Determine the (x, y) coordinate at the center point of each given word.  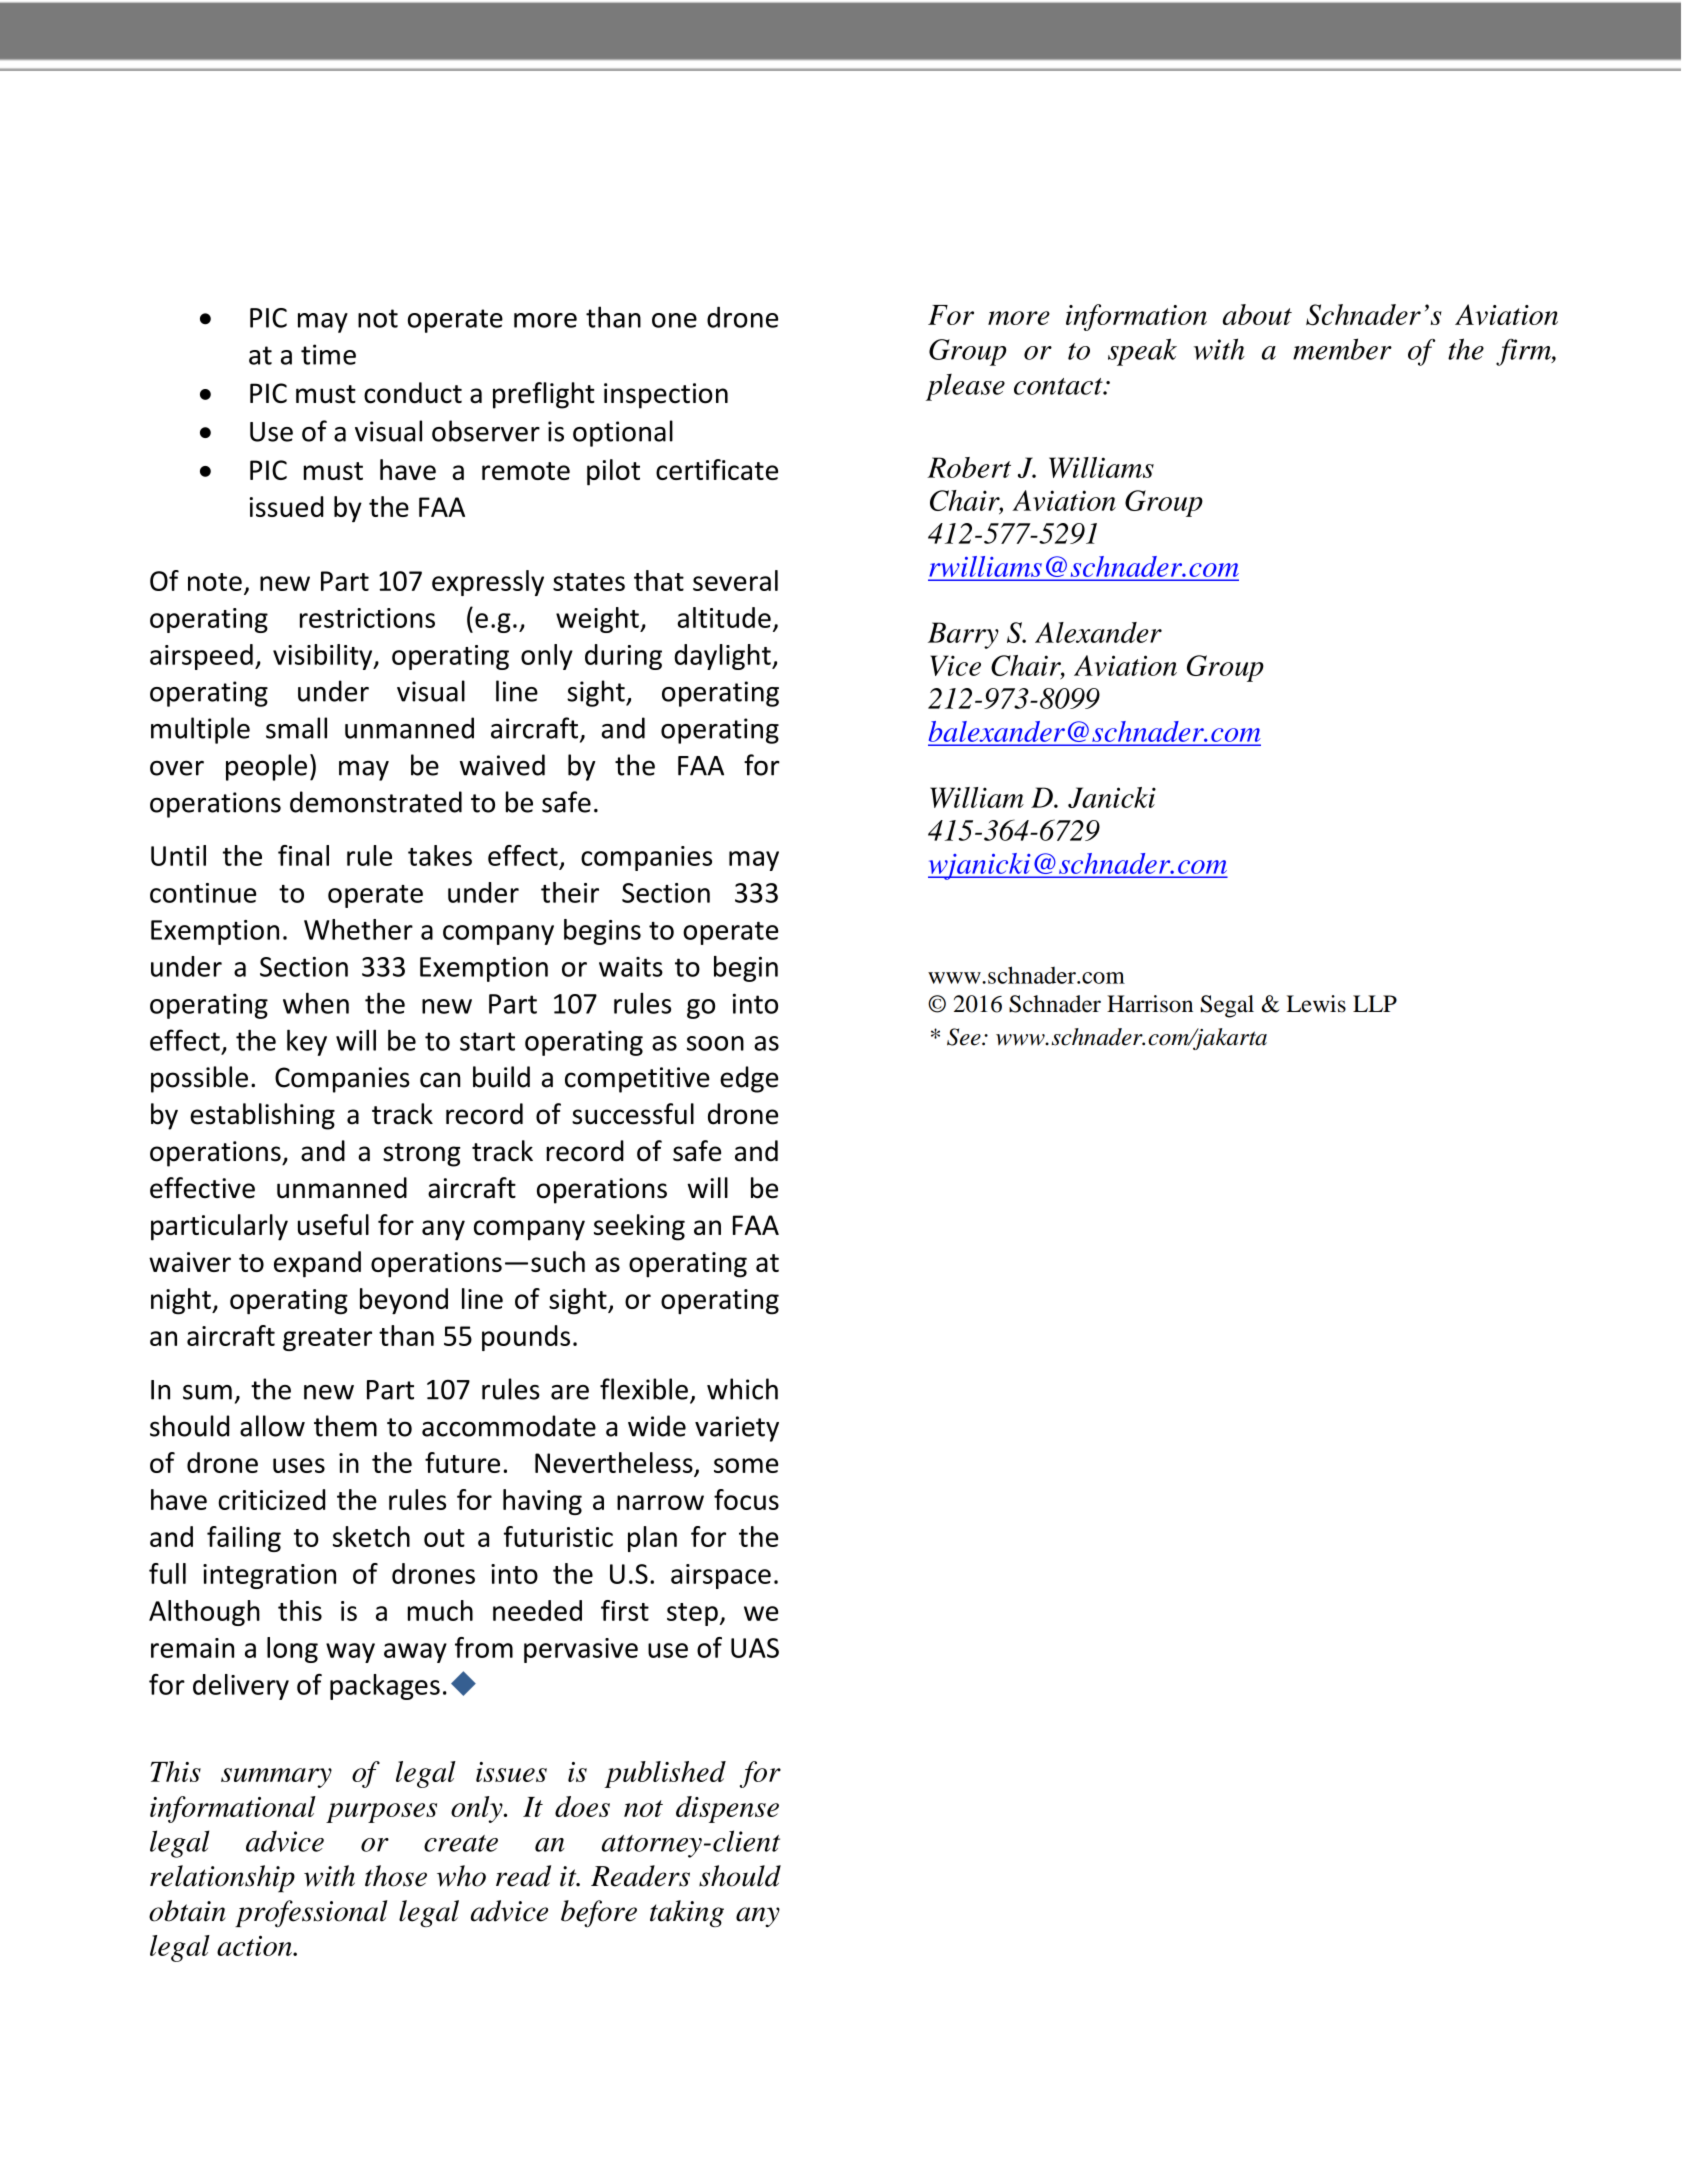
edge (749, 1079)
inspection (666, 396)
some (746, 1465)
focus (746, 1499)
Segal (1227, 1006)
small (296, 728)
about (1257, 314)
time (328, 354)
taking (687, 1913)
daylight (723, 657)
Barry (963, 635)
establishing (262, 1116)
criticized (271, 1499)
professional (311, 1914)
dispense (727, 1809)
